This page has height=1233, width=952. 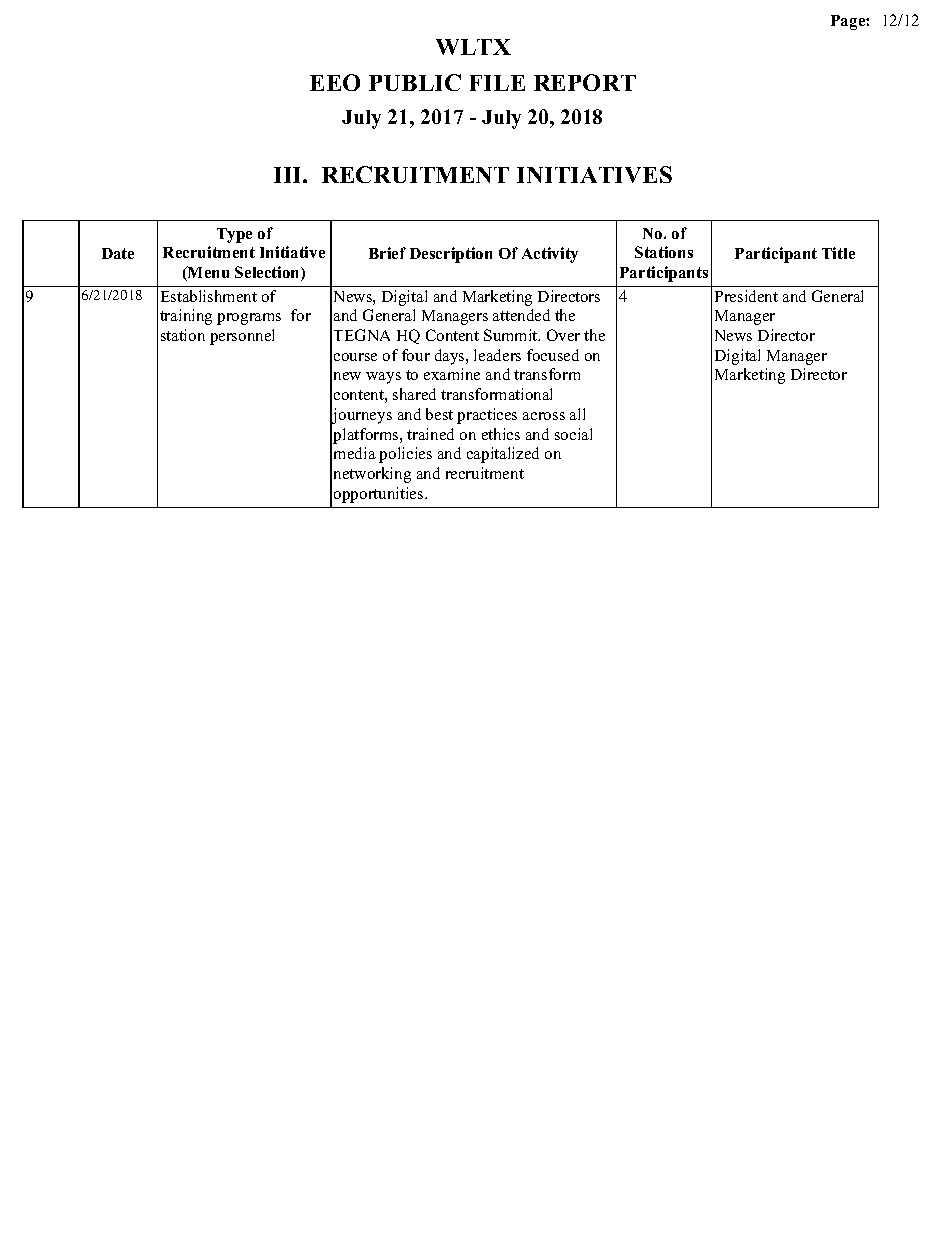 I want to click on PUBLIC, so click(x=415, y=82).
